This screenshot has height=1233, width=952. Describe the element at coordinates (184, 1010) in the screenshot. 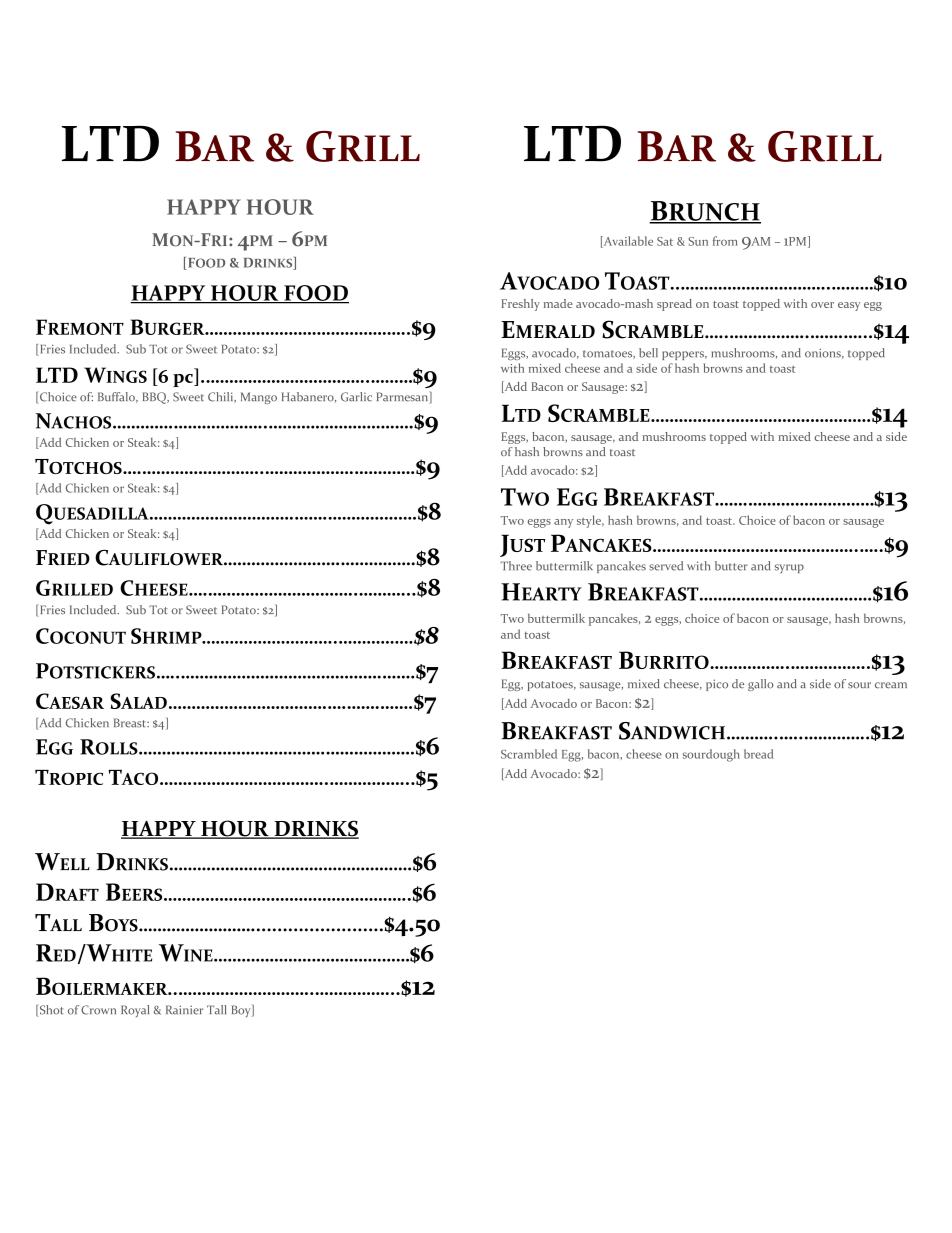

I see `Rainier` at that location.
